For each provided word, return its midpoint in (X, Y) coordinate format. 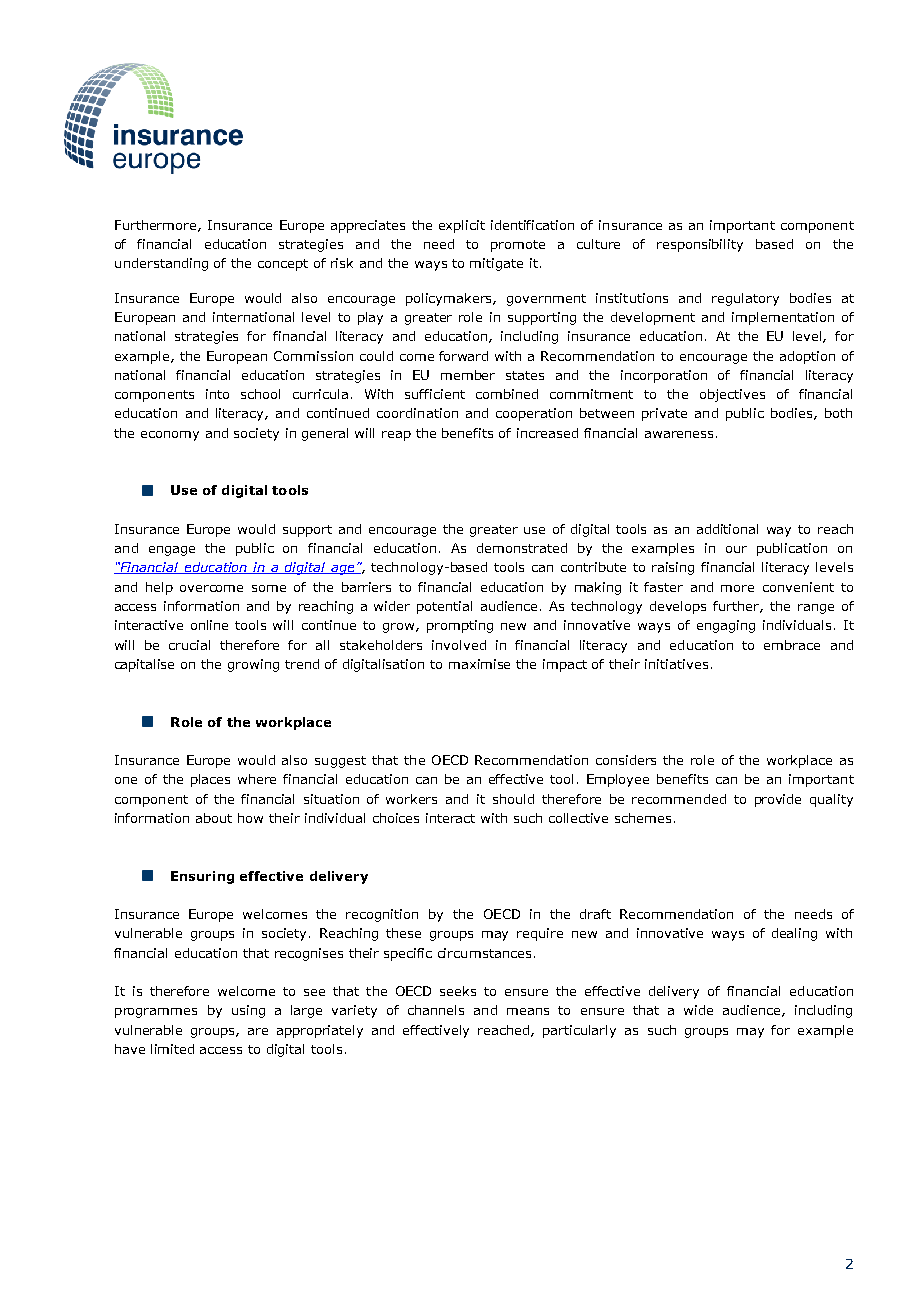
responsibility (700, 245)
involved (459, 645)
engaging (726, 626)
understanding (161, 264)
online (209, 625)
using (248, 1011)
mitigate (496, 264)
